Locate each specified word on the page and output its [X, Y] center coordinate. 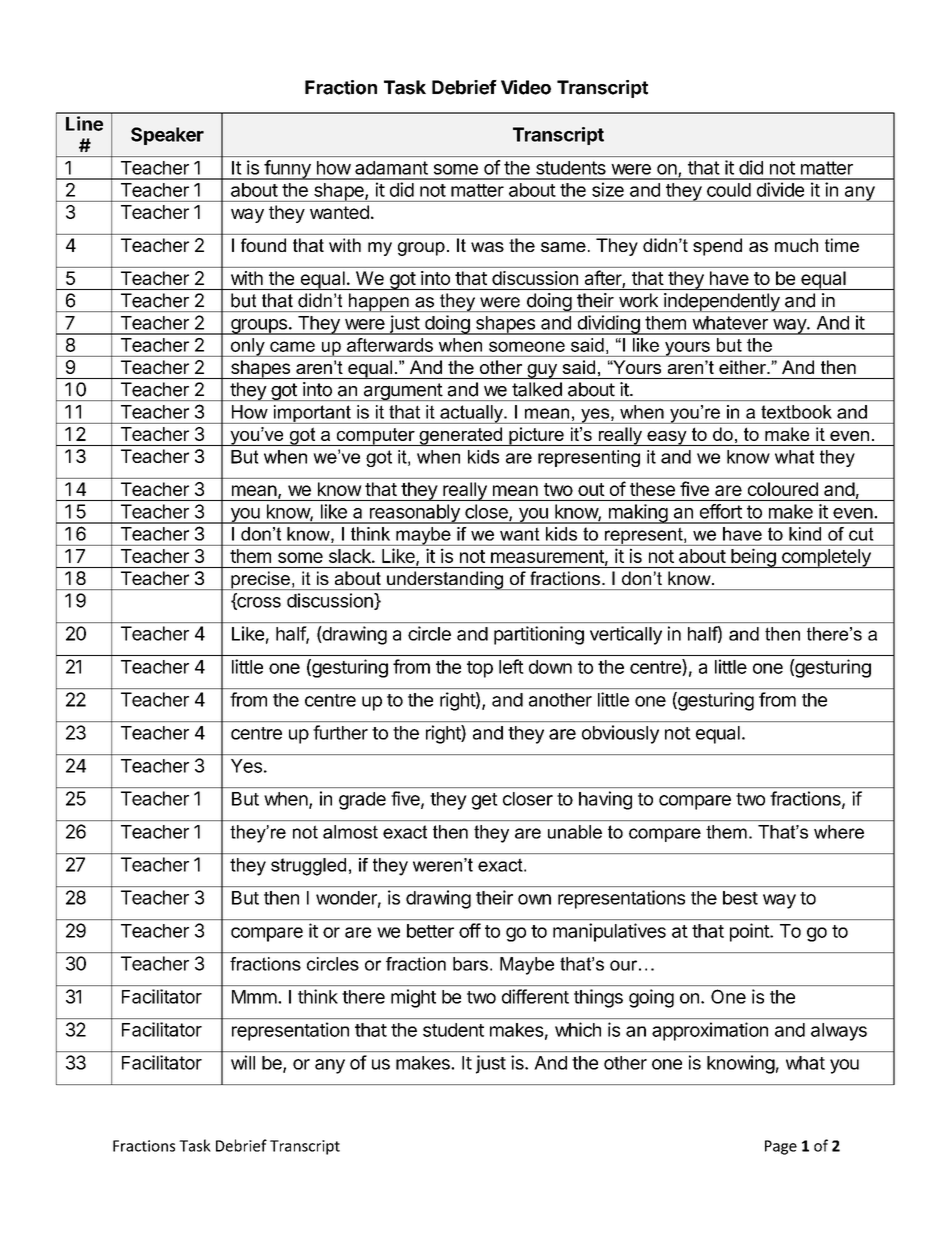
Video [526, 87]
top [480, 669]
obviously [620, 734]
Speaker [167, 136]
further [340, 732]
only [248, 347]
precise [260, 580]
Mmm [254, 997]
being [753, 558]
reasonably [414, 514]
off [470, 930]
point [750, 932]
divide [780, 189]
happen [378, 302]
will [243, 1062]
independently [722, 302]
